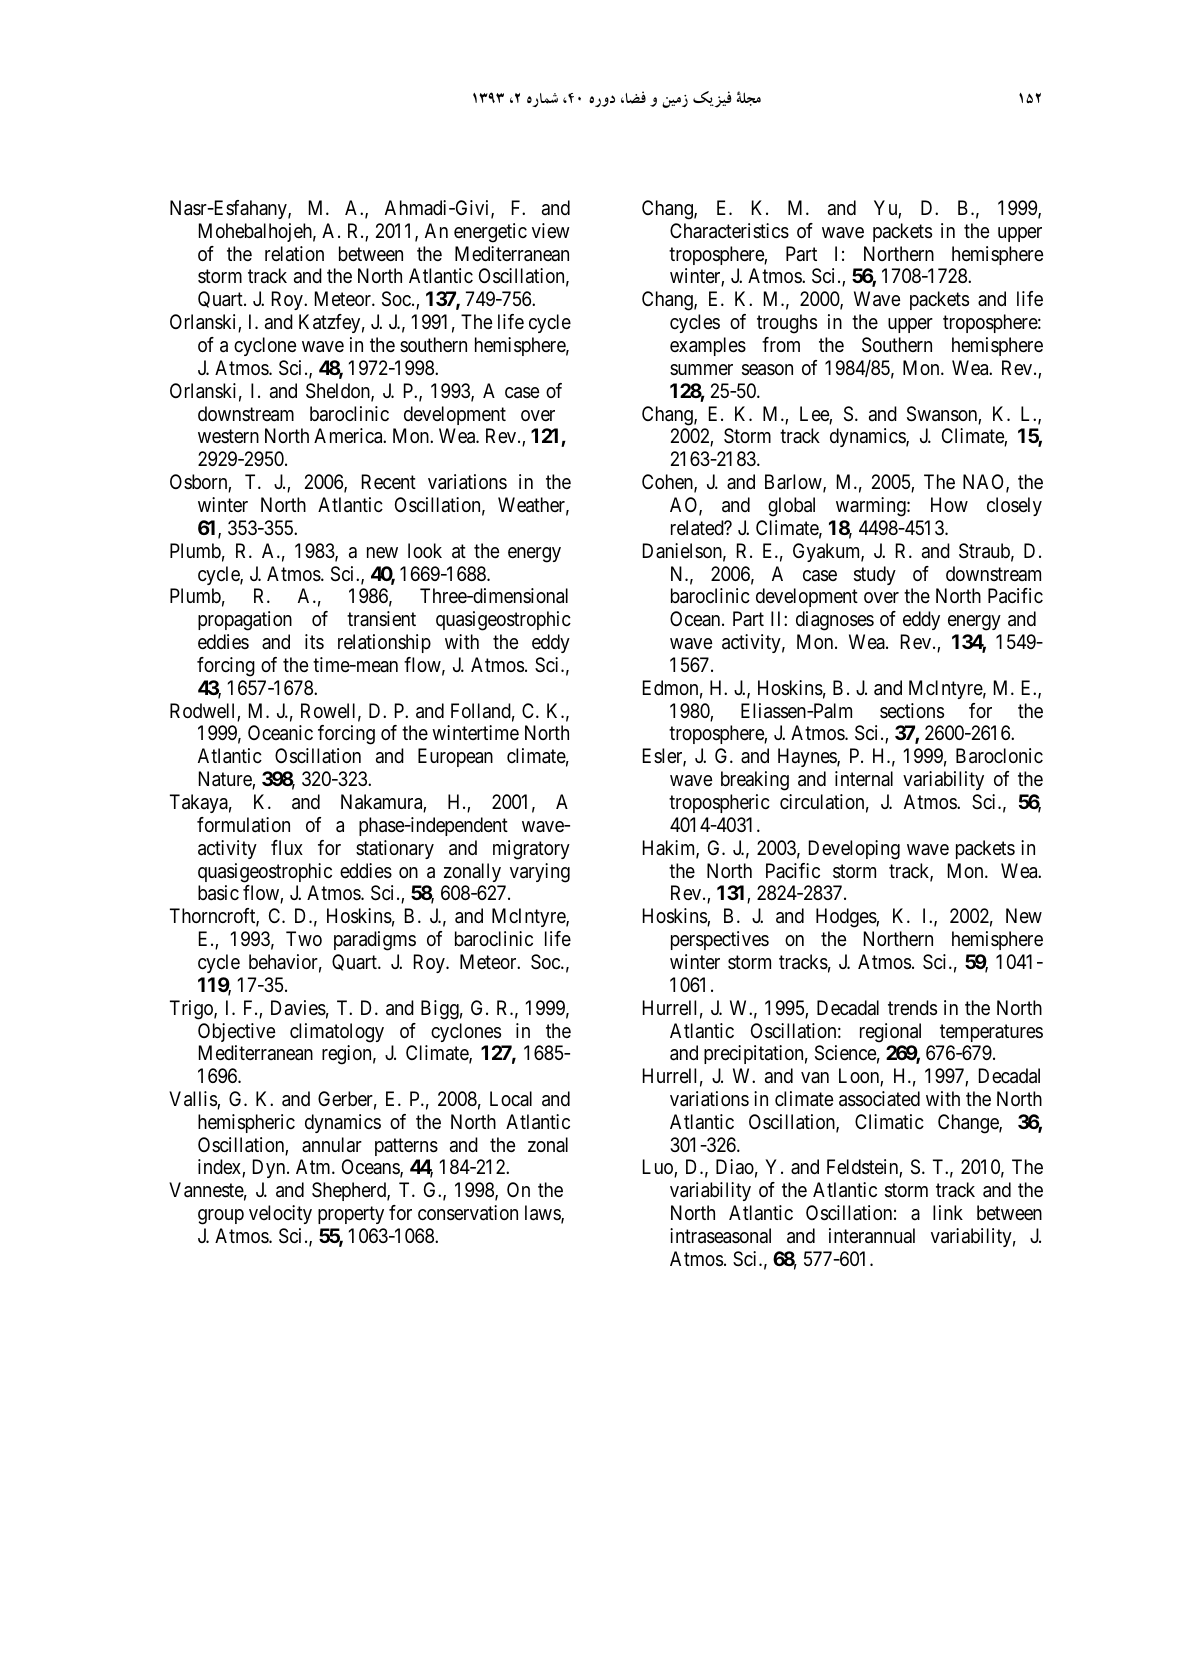  I want to click on varying, so click(540, 873).
